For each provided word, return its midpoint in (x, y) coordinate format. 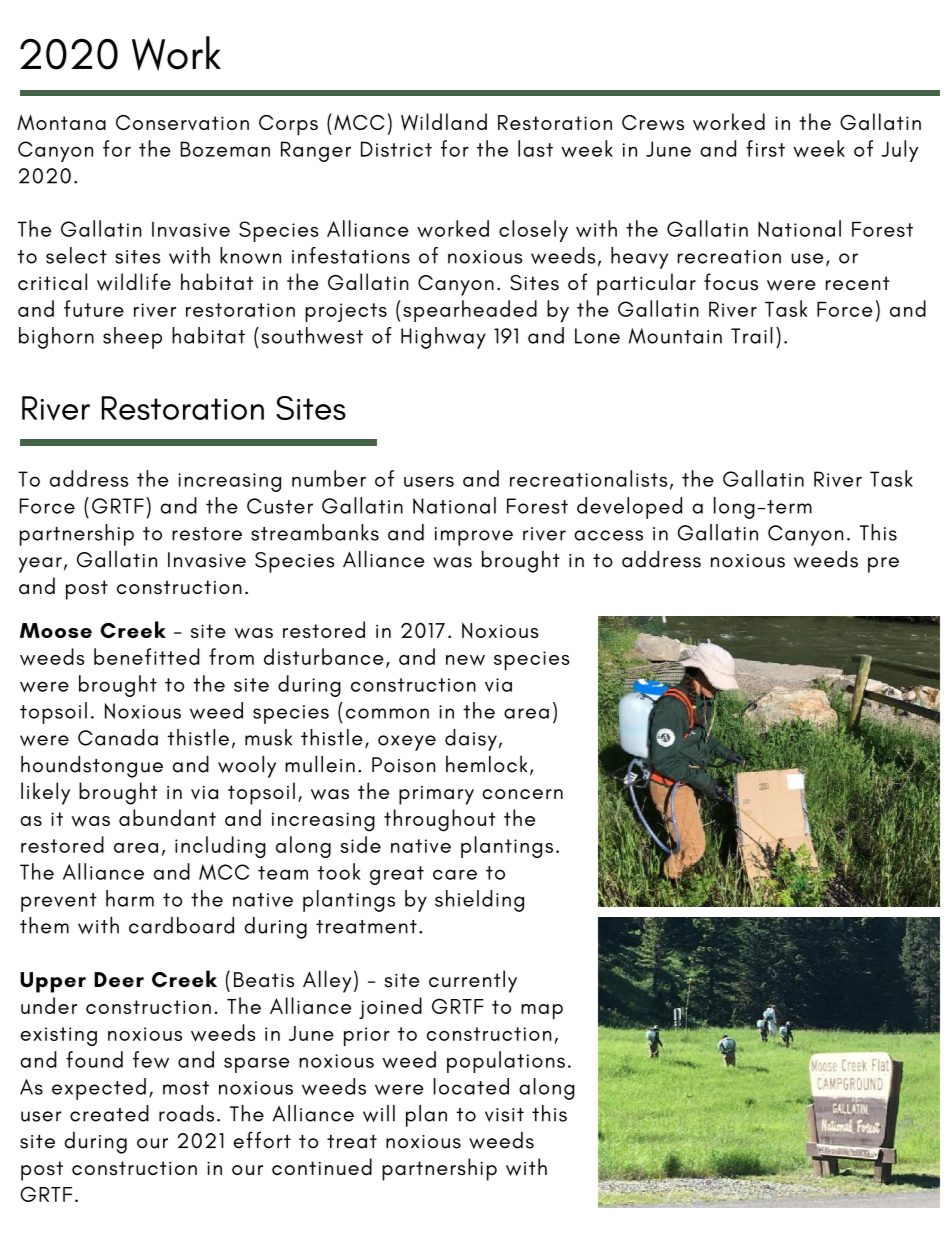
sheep (132, 338)
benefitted (147, 656)
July (900, 151)
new (465, 660)
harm (130, 898)
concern (522, 794)
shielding (479, 901)
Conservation (182, 123)
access (608, 535)
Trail (752, 335)
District (396, 149)
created (109, 1113)
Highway (443, 338)
